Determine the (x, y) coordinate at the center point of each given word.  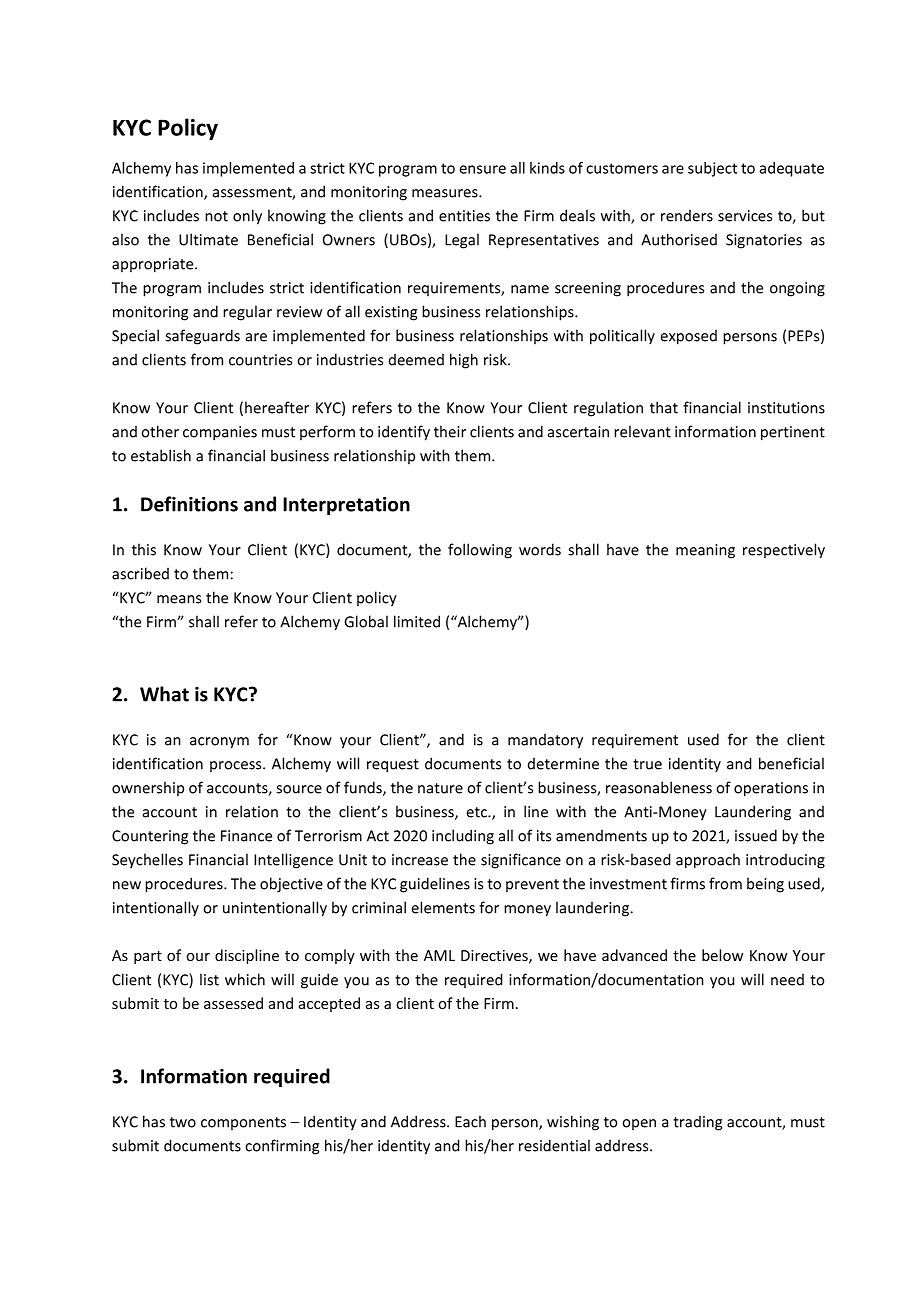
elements (443, 907)
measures (446, 193)
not (216, 216)
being (765, 885)
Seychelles (147, 861)
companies (220, 433)
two (183, 1122)
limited (417, 621)
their (450, 431)
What (164, 694)
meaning (705, 551)
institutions (786, 408)
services (745, 216)
